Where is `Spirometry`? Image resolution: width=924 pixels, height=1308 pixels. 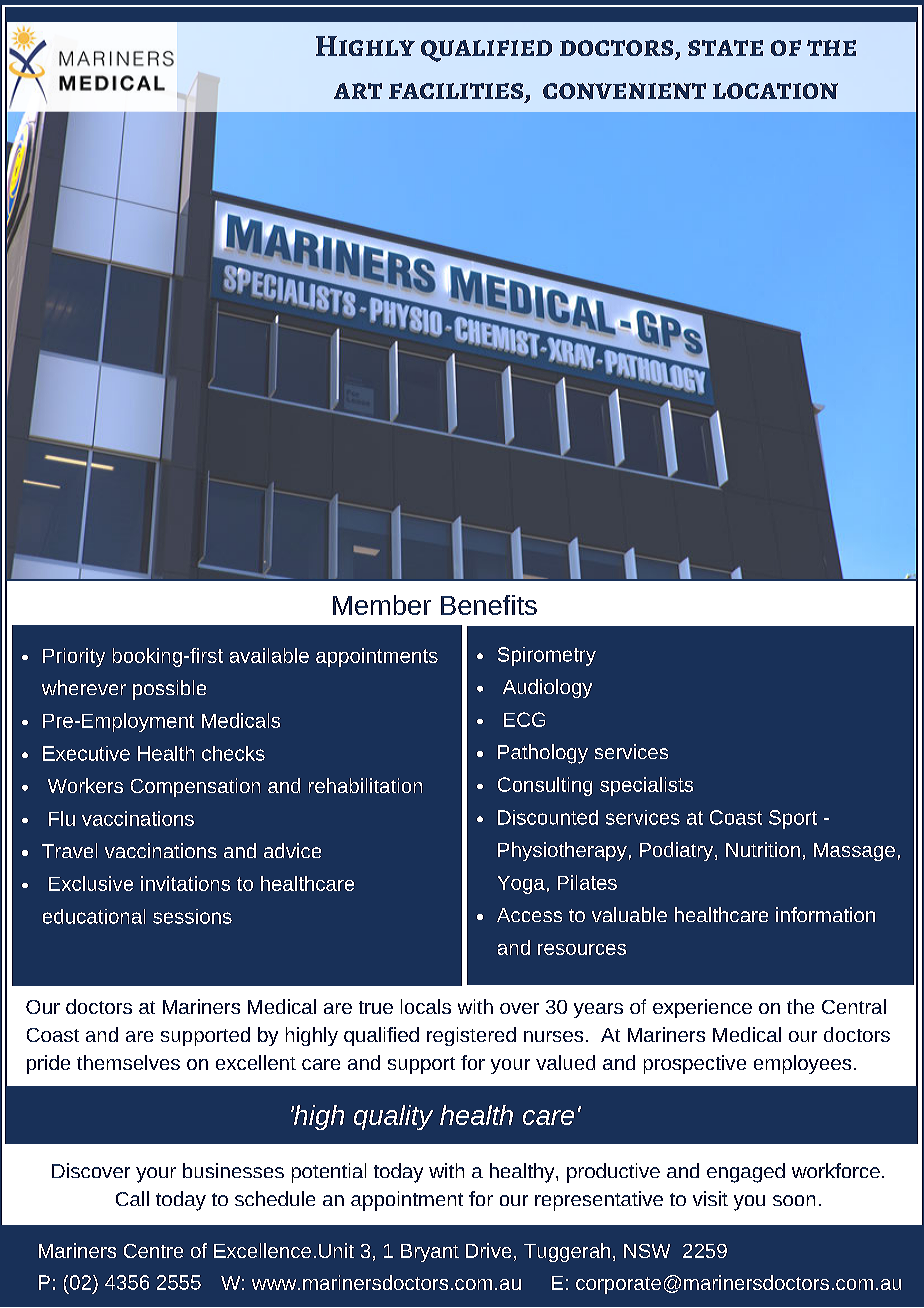 Spirometry is located at coordinates (547, 656).
